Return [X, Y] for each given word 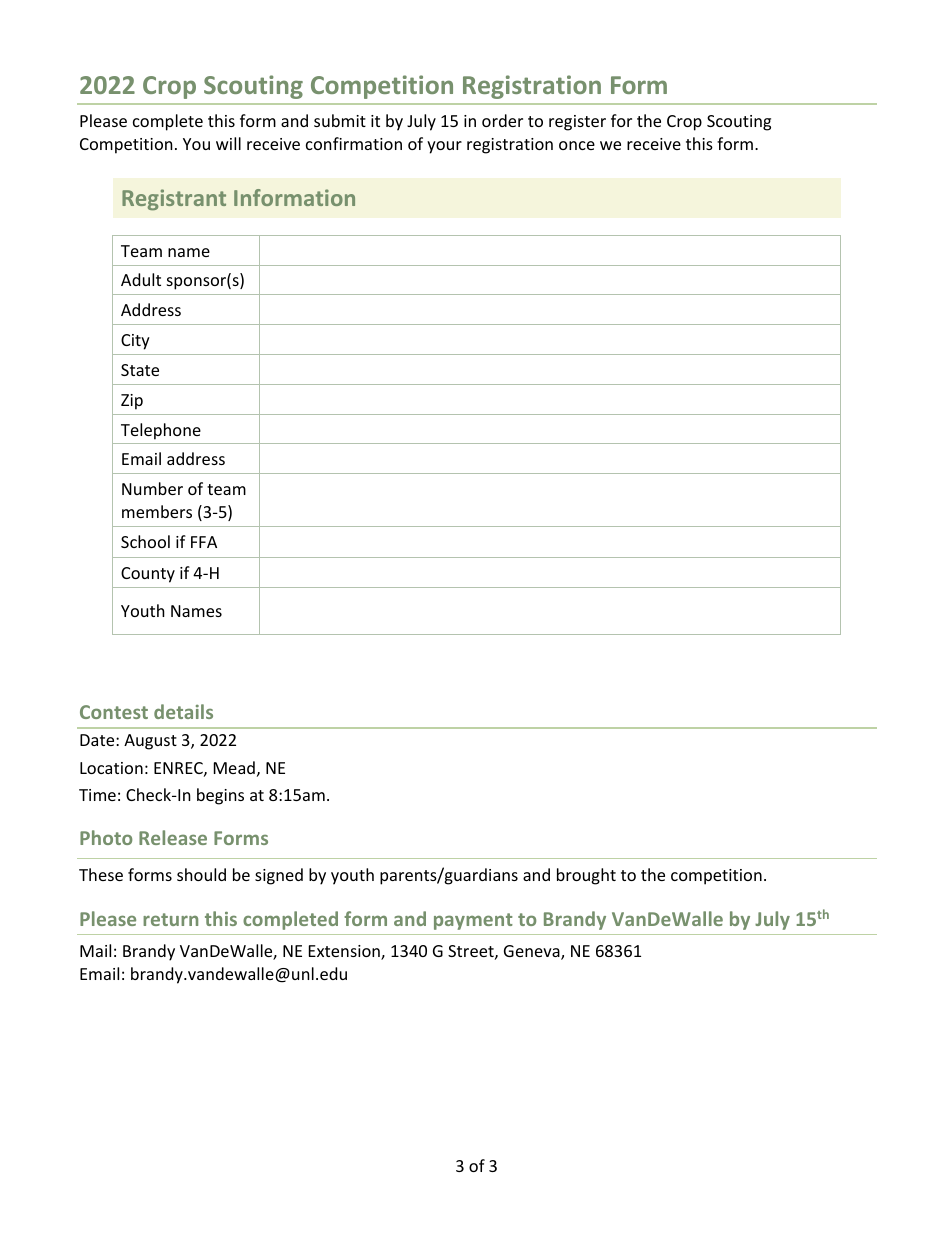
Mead [234, 767]
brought [586, 876]
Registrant [174, 200]
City [135, 342]
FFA [204, 542]
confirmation [354, 143]
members [157, 511]
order [502, 120]
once [577, 145]
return [170, 919]
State [140, 370]
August [150, 742]
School [145, 541]
